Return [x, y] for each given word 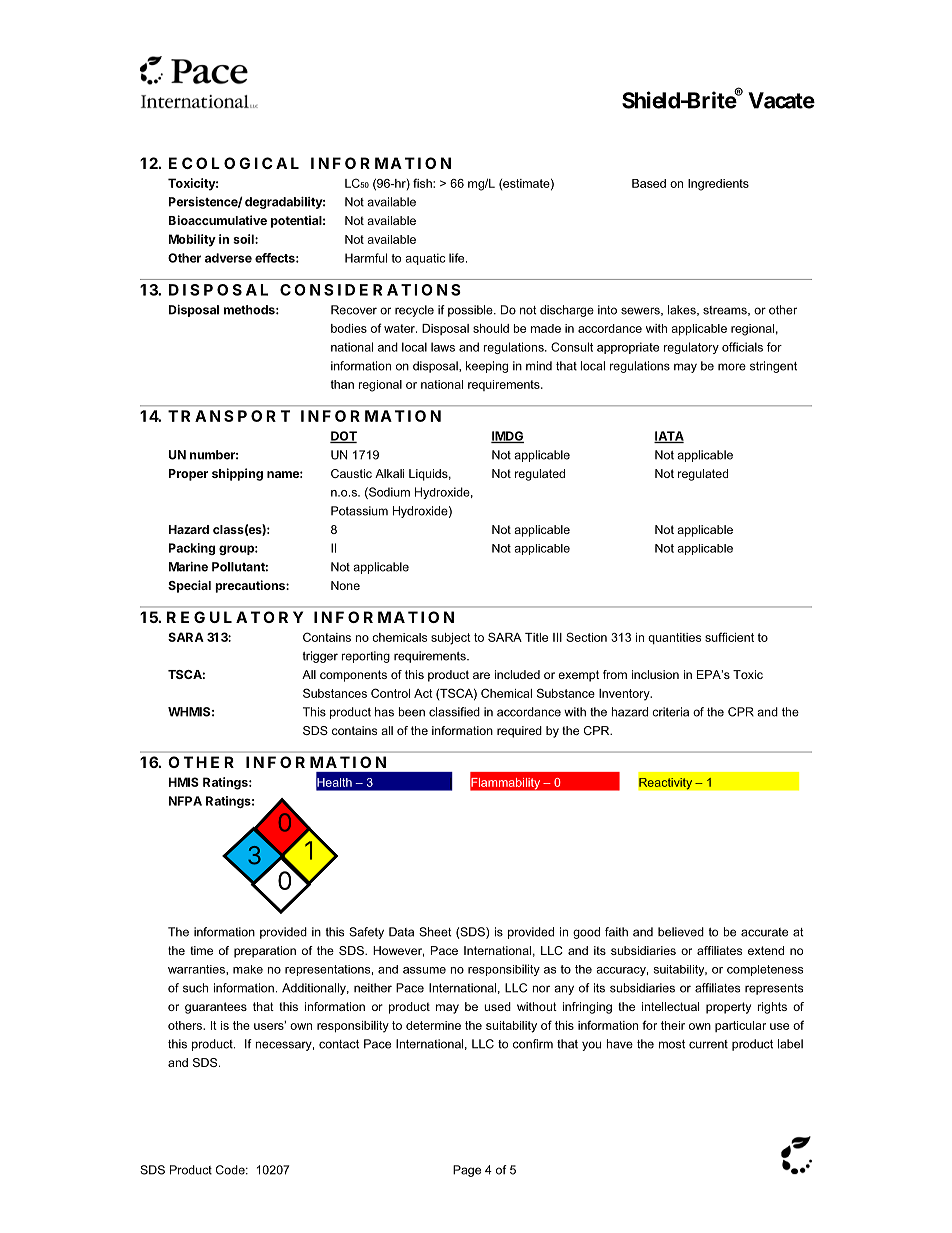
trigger [320, 657]
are [481, 675]
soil [244, 239]
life [458, 258]
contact [339, 1044]
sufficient [729, 637]
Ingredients [718, 185]
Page [467, 1171]
